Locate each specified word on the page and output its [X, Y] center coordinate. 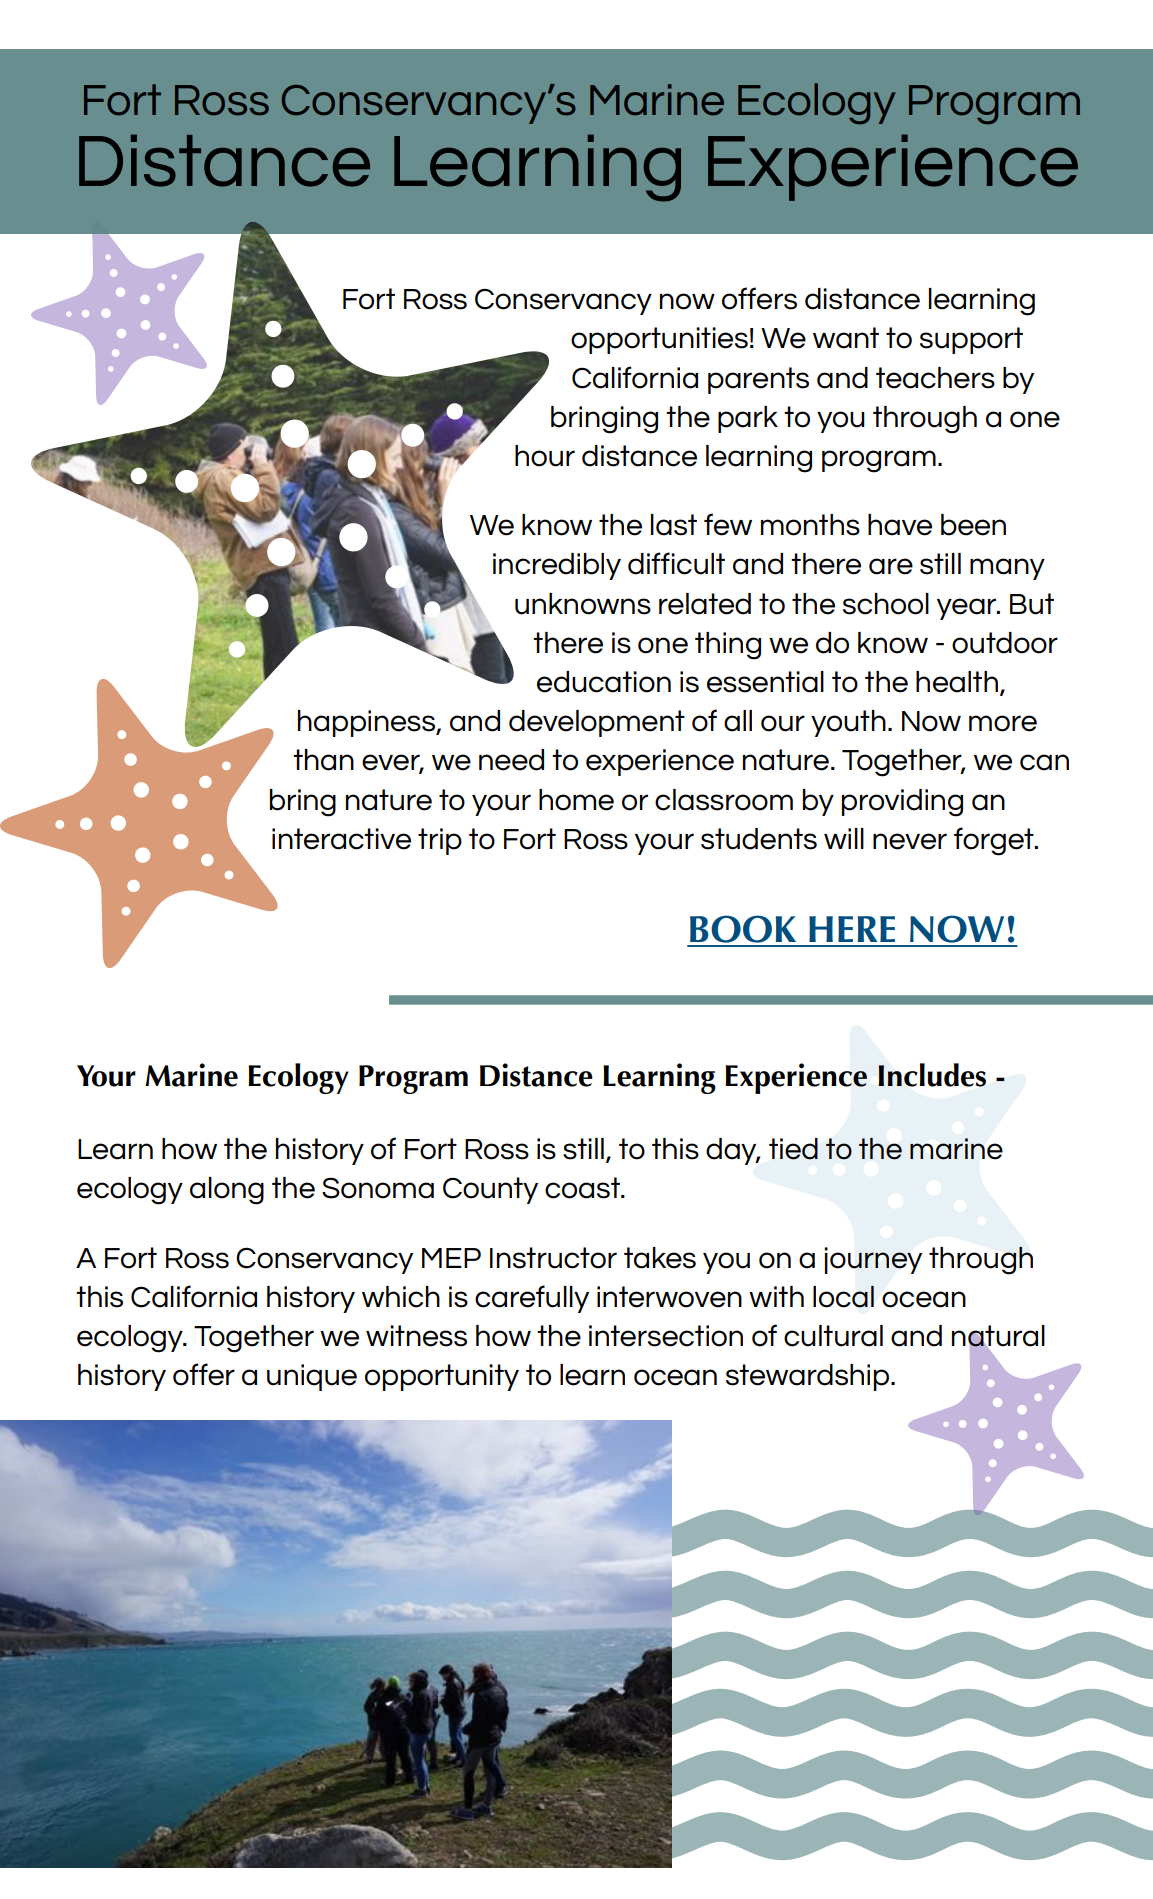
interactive [341, 839]
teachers [935, 378]
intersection [666, 1336]
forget [995, 841]
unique [312, 1377]
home [576, 800]
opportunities [659, 340]
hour [545, 456]
